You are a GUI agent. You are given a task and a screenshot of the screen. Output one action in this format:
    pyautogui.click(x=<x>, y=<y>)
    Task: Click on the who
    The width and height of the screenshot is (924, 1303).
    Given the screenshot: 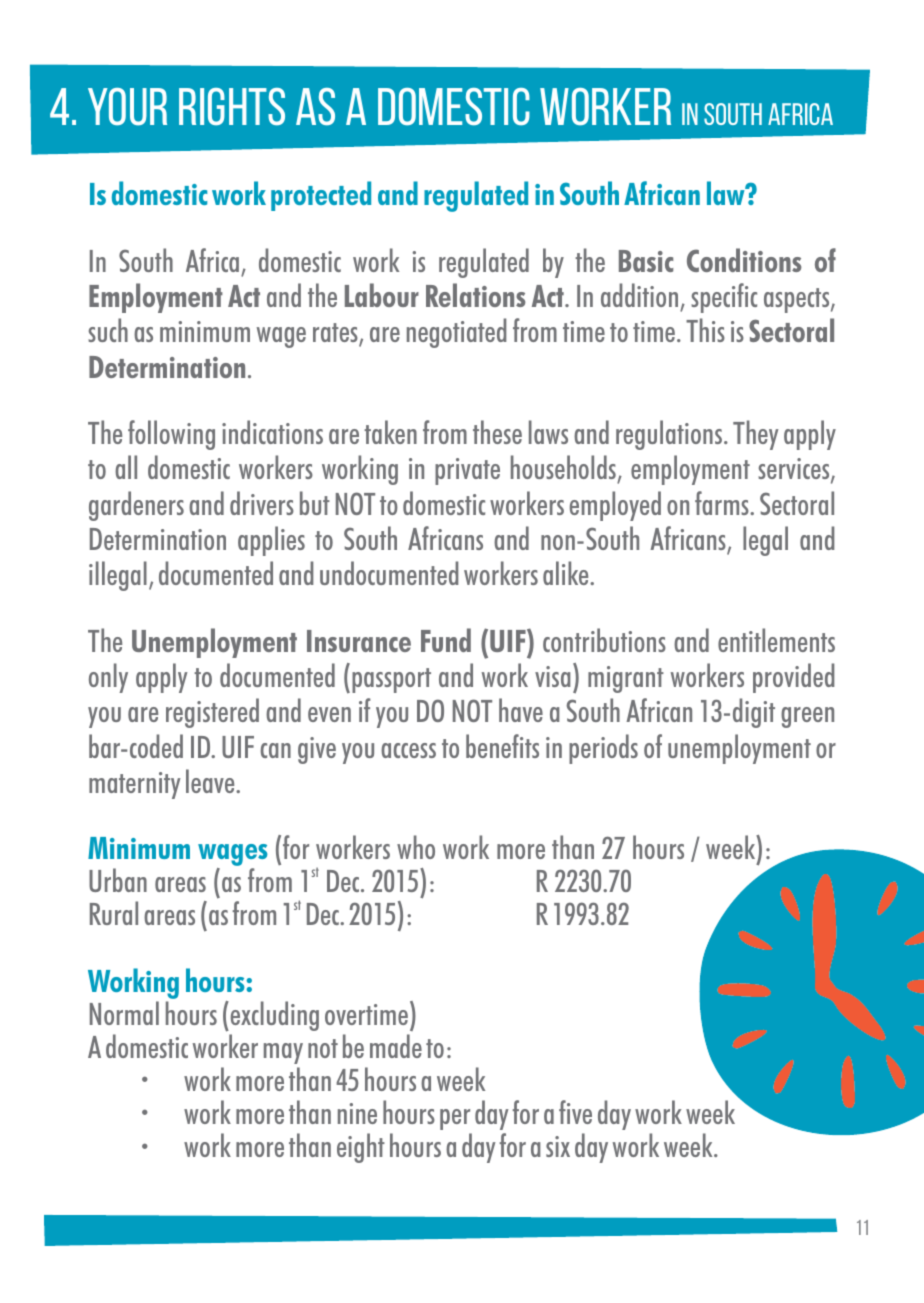 What is the action you would take?
    pyautogui.click(x=416, y=847)
